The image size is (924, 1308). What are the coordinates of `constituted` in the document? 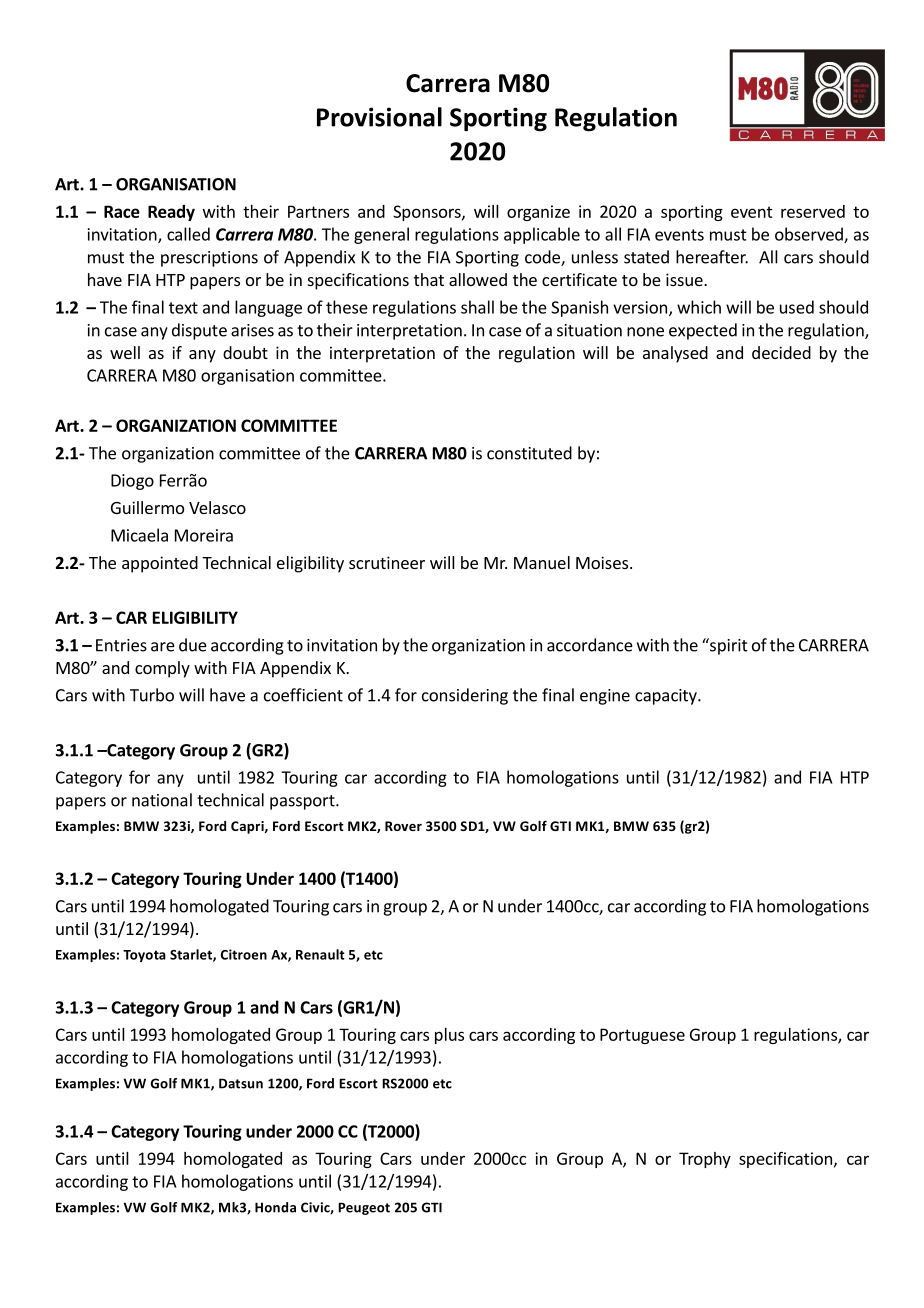 It's located at (529, 453).
